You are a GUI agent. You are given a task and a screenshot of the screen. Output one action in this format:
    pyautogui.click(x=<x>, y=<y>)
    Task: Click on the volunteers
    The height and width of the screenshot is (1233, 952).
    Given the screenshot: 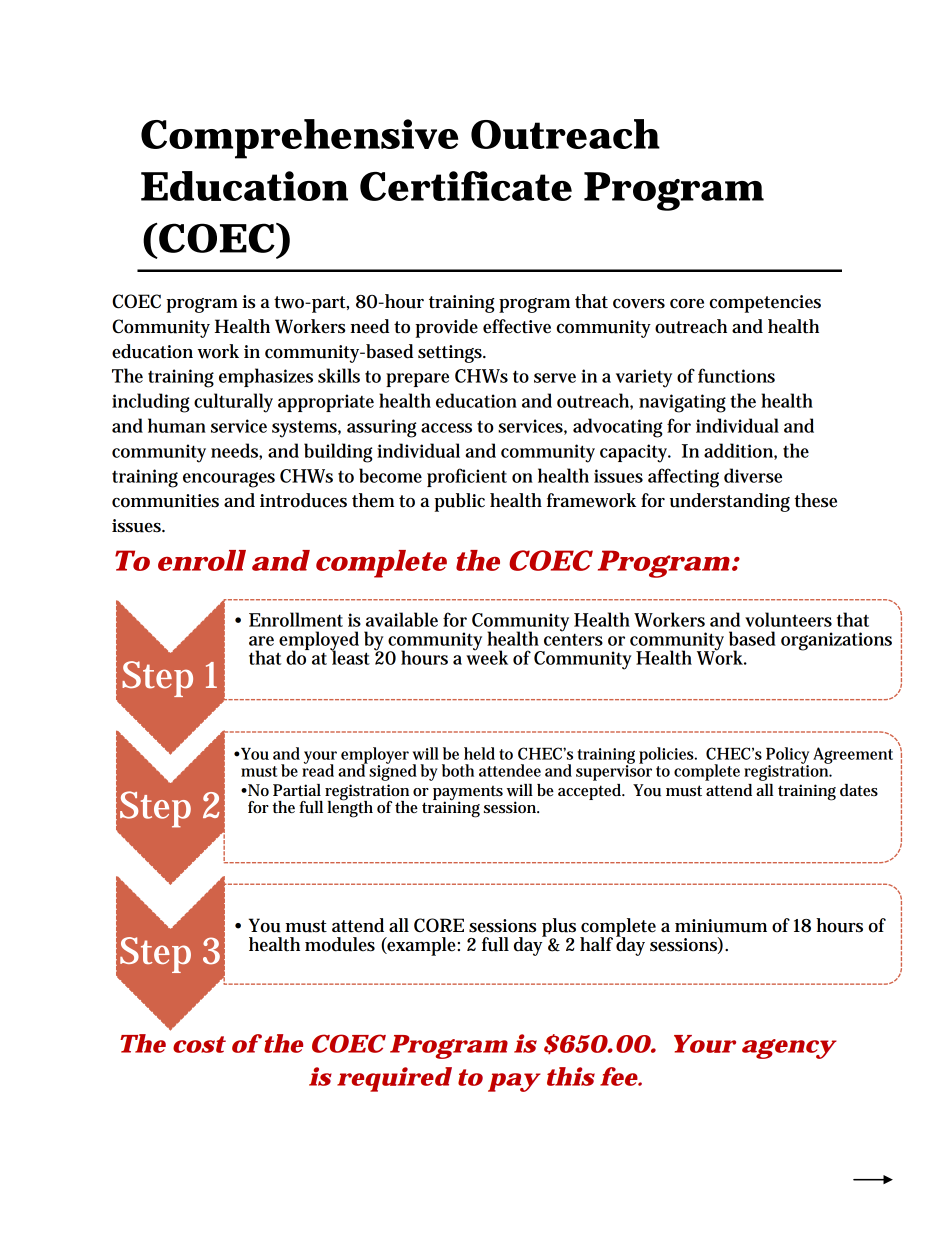 What is the action you would take?
    pyautogui.click(x=788, y=619)
